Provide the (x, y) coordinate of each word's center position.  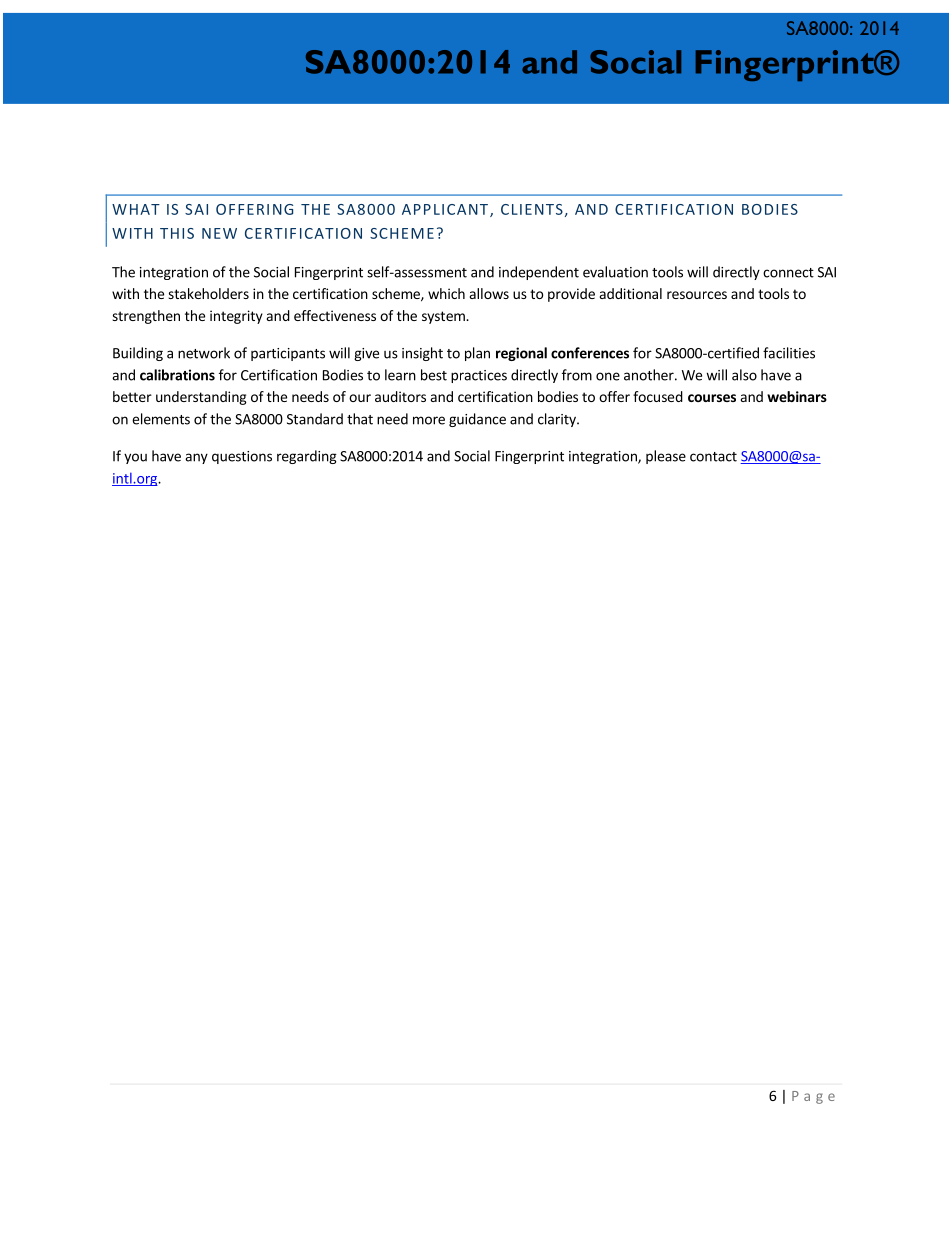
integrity (236, 317)
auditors (400, 396)
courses (712, 398)
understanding (201, 398)
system (444, 317)
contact (713, 457)
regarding (307, 457)
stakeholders (208, 293)
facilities (789, 353)
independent (539, 273)
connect (788, 273)
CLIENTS (532, 209)
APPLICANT (446, 210)
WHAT (136, 209)
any (196, 458)
